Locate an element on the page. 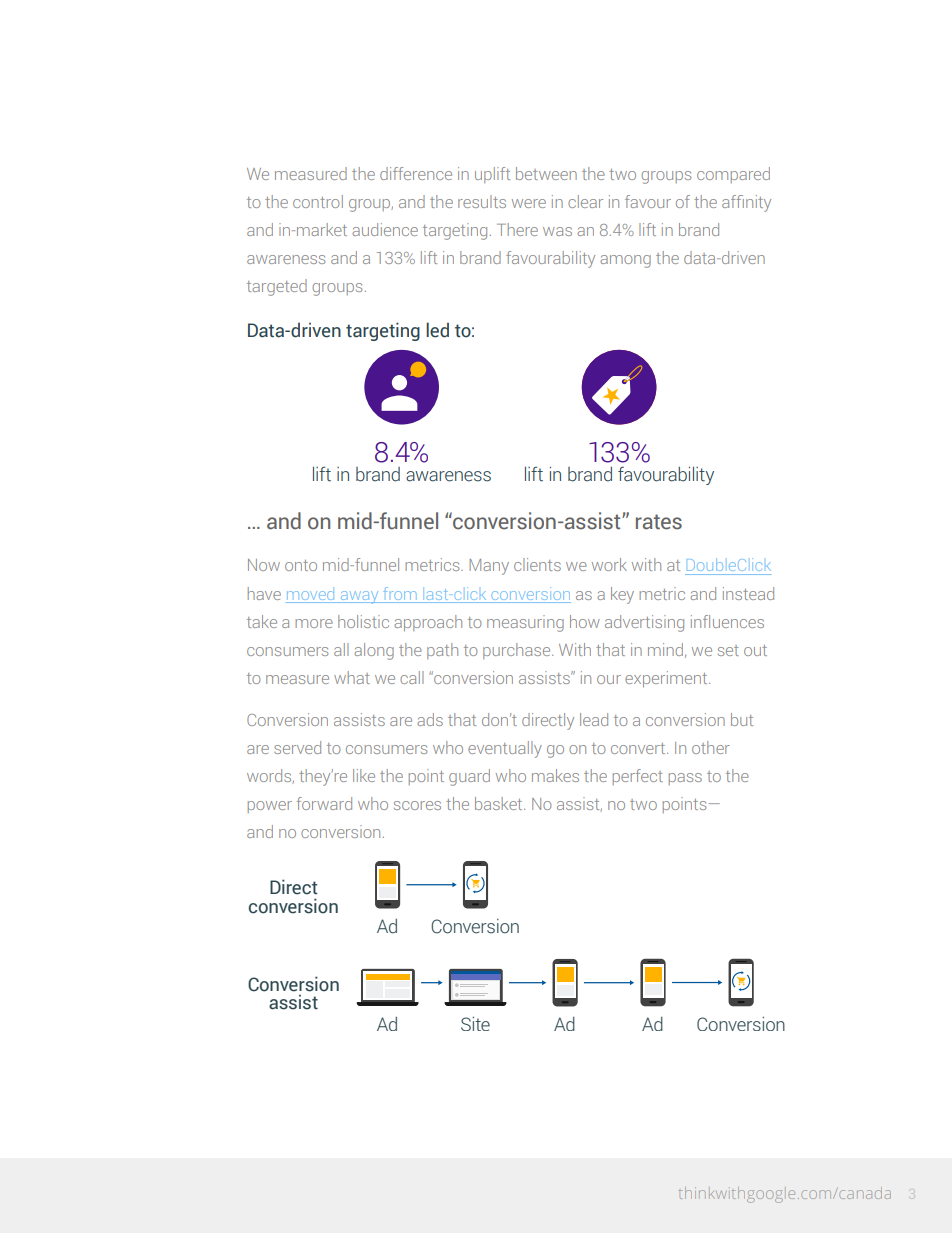 The image size is (952, 1233). onto is located at coordinates (301, 565).
